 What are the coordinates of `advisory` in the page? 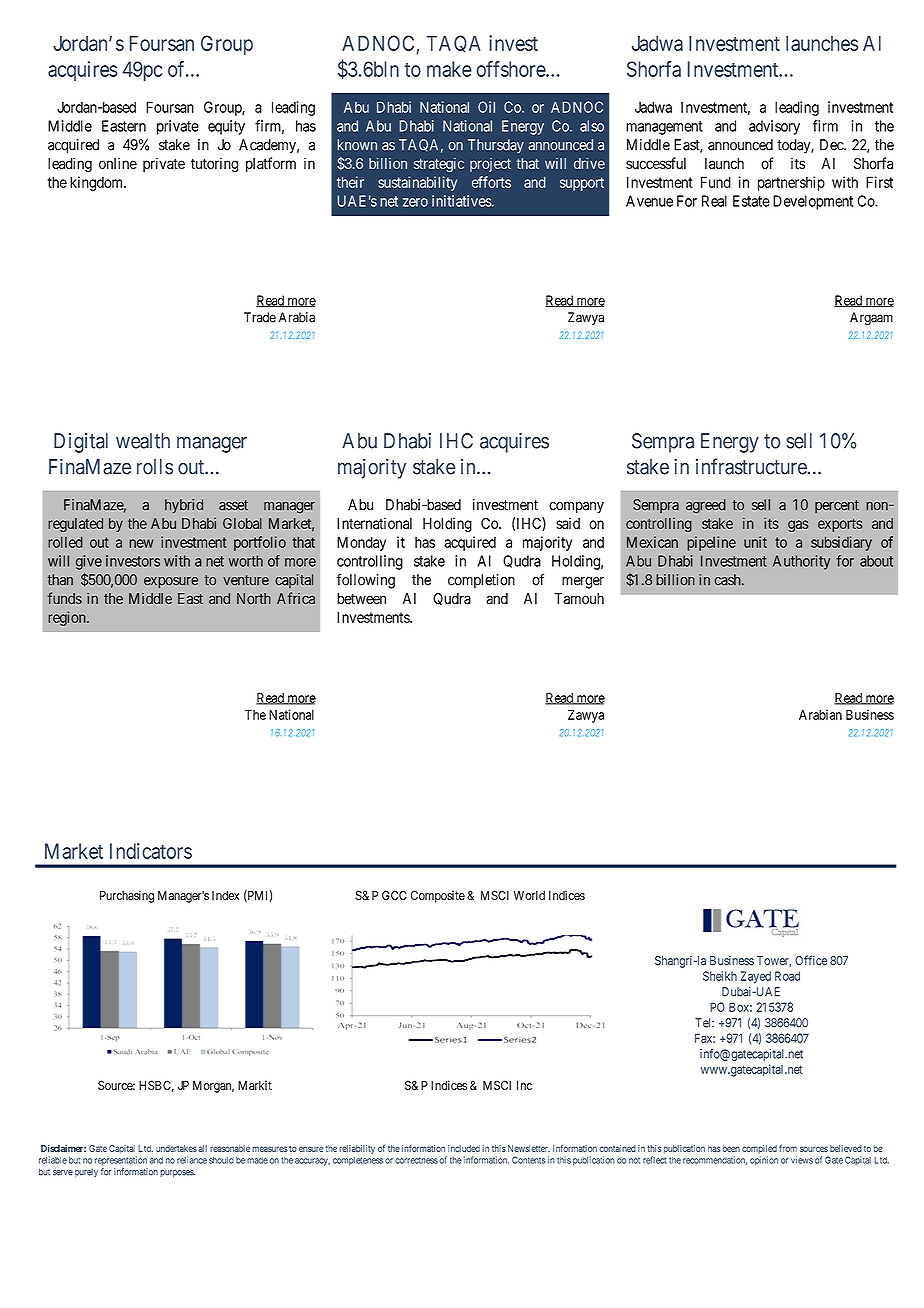 It's located at (774, 127).
